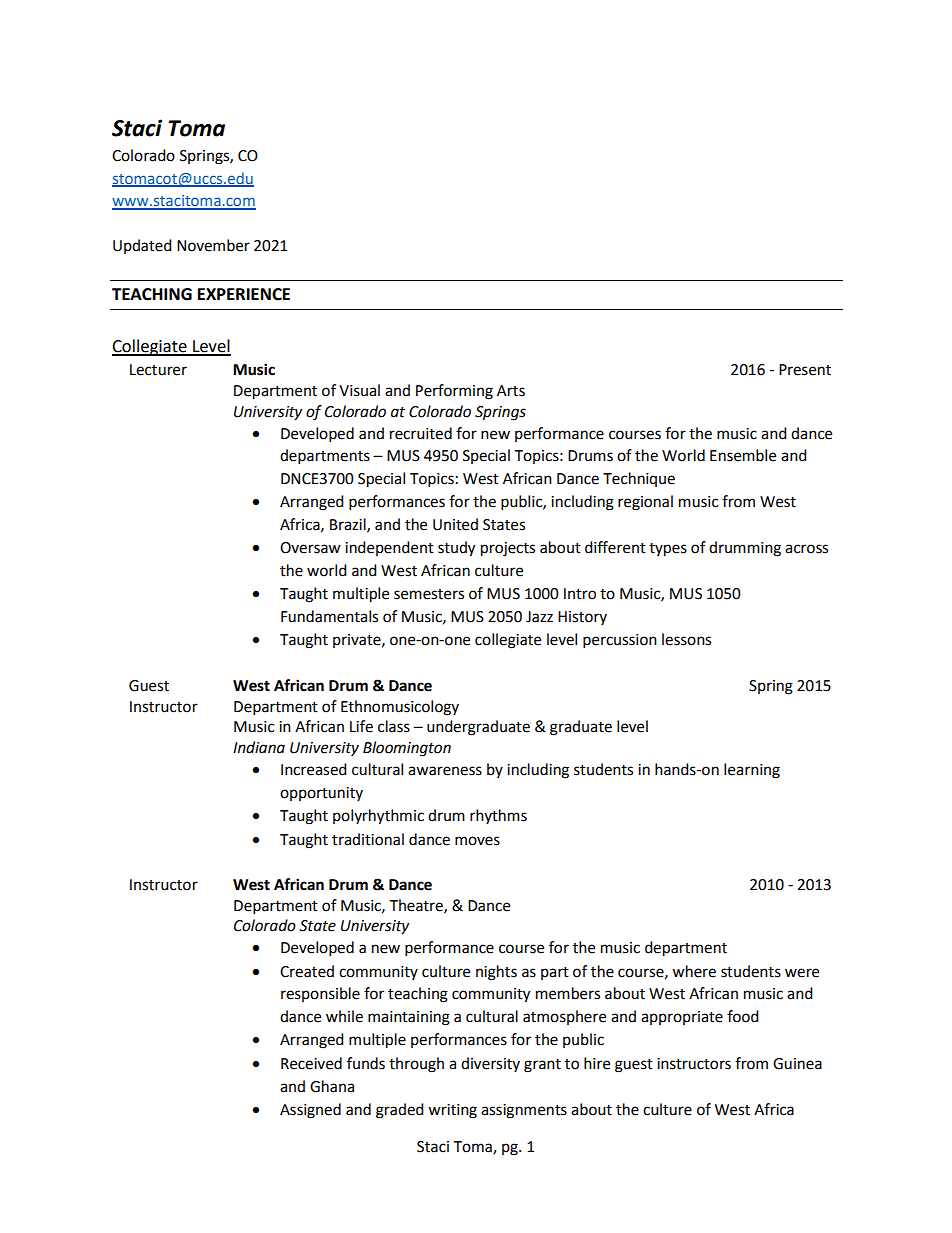 The image size is (952, 1233). I want to click on class, so click(394, 726).
